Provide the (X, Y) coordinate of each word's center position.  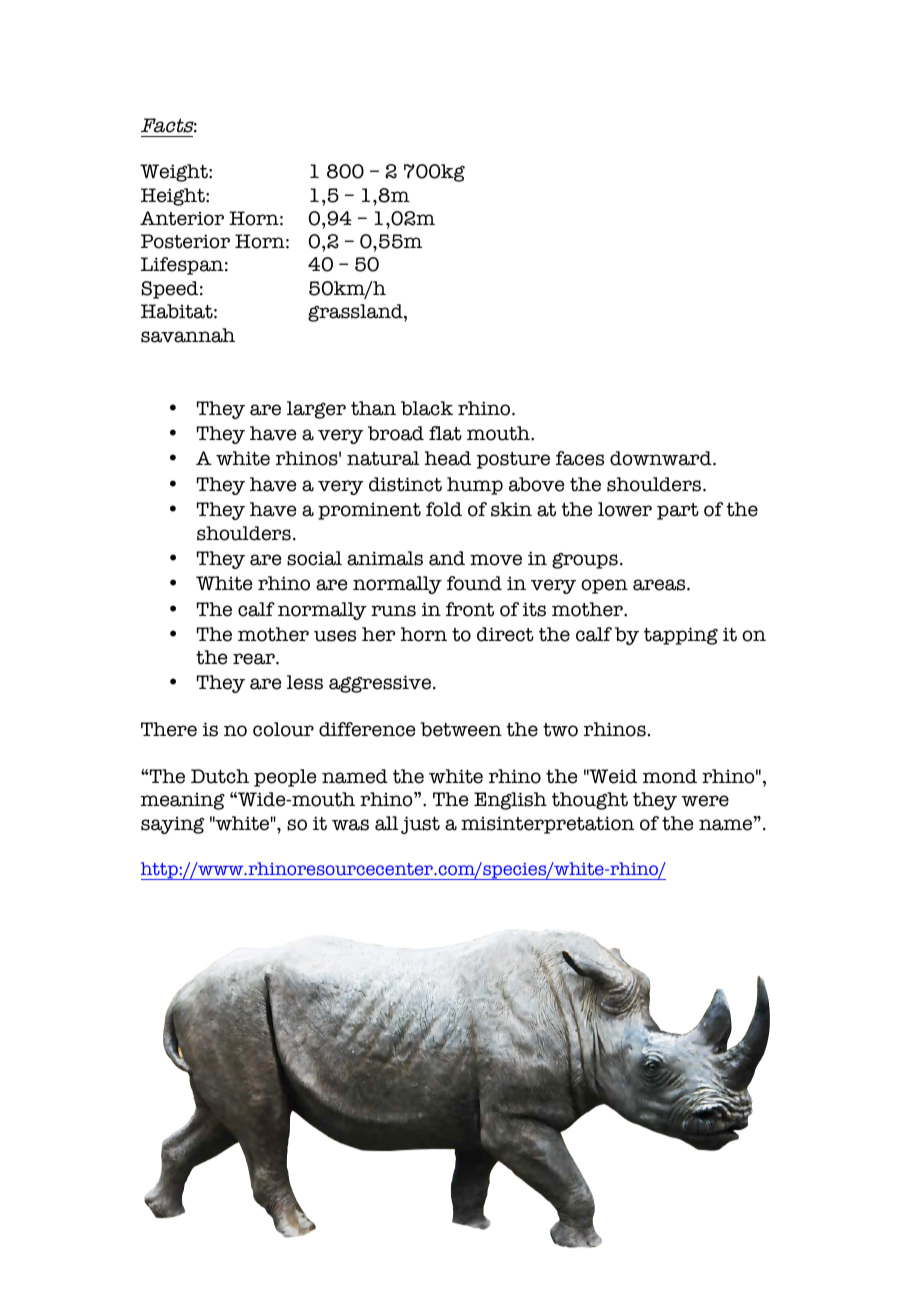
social (314, 558)
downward (662, 458)
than (373, 408)
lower (625, 509)
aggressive (380, 684)
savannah (188, 335)
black (427, 408)
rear (255, 659)
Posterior (185, 241)
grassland (356, 313)
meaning (183, 801)
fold (444, 509)
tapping (681, 636)
